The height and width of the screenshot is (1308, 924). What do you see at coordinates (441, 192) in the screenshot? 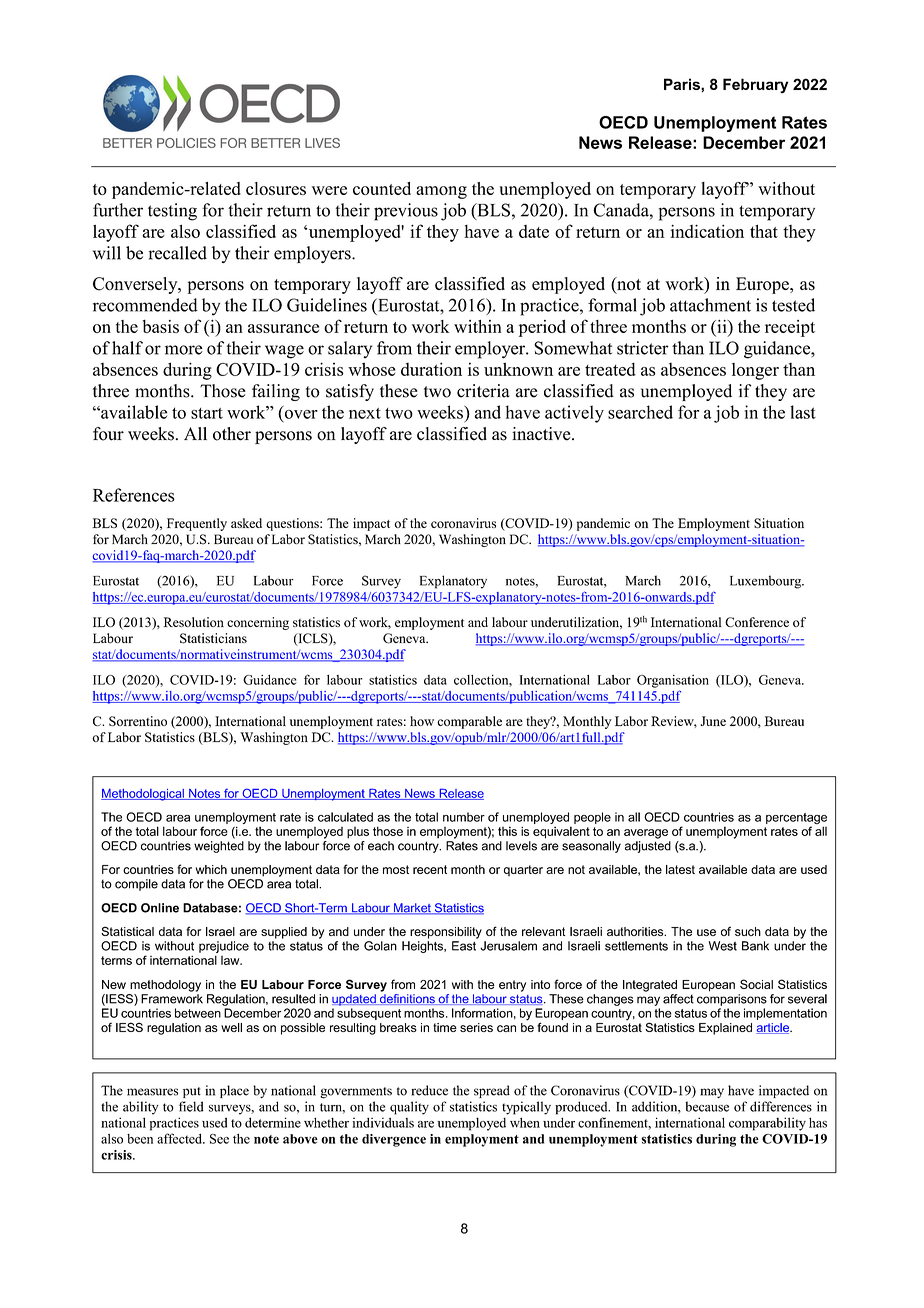
I see `among` at bounding box center [441, 192].
